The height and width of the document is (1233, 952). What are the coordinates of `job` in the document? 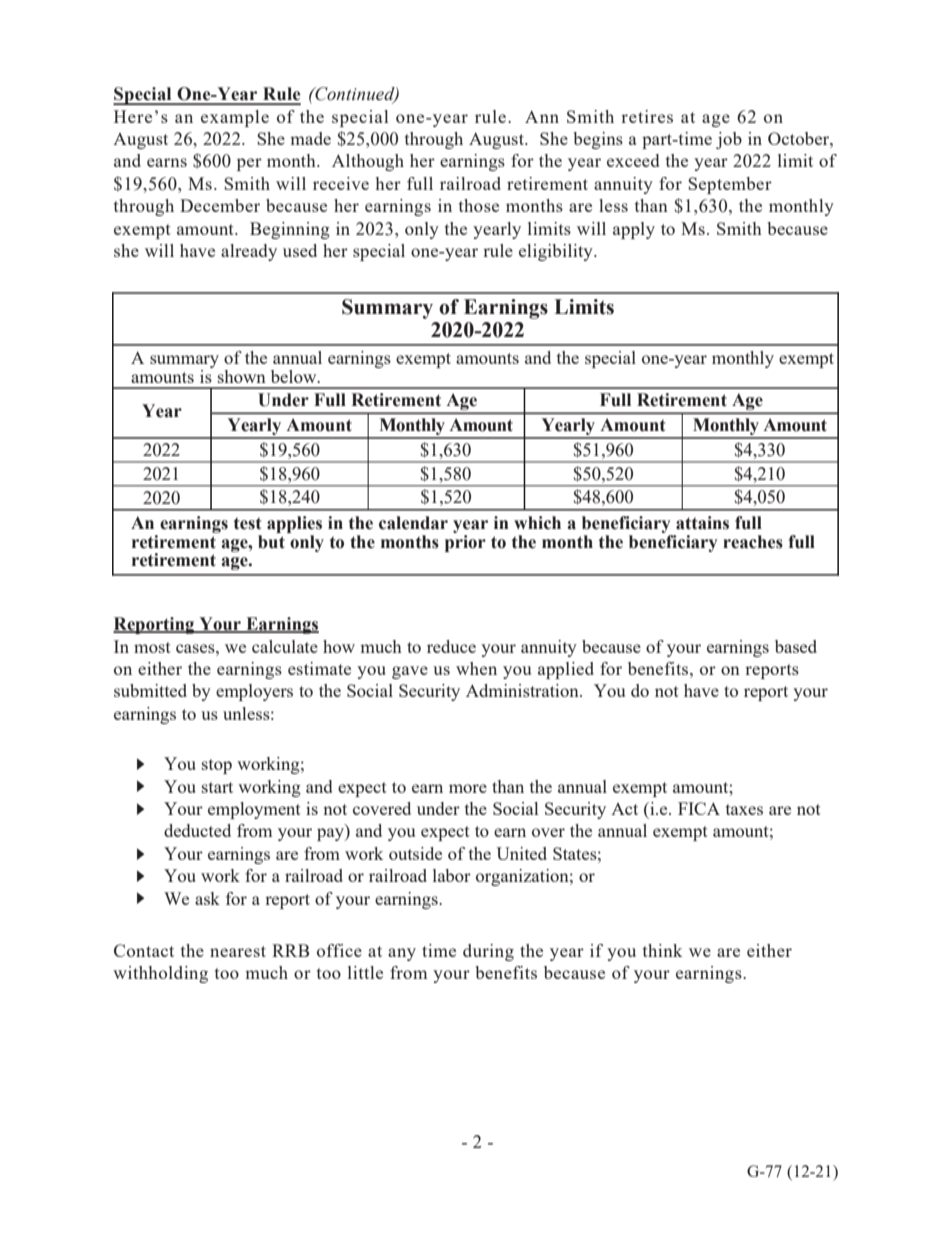 It's located at (729, 140).
